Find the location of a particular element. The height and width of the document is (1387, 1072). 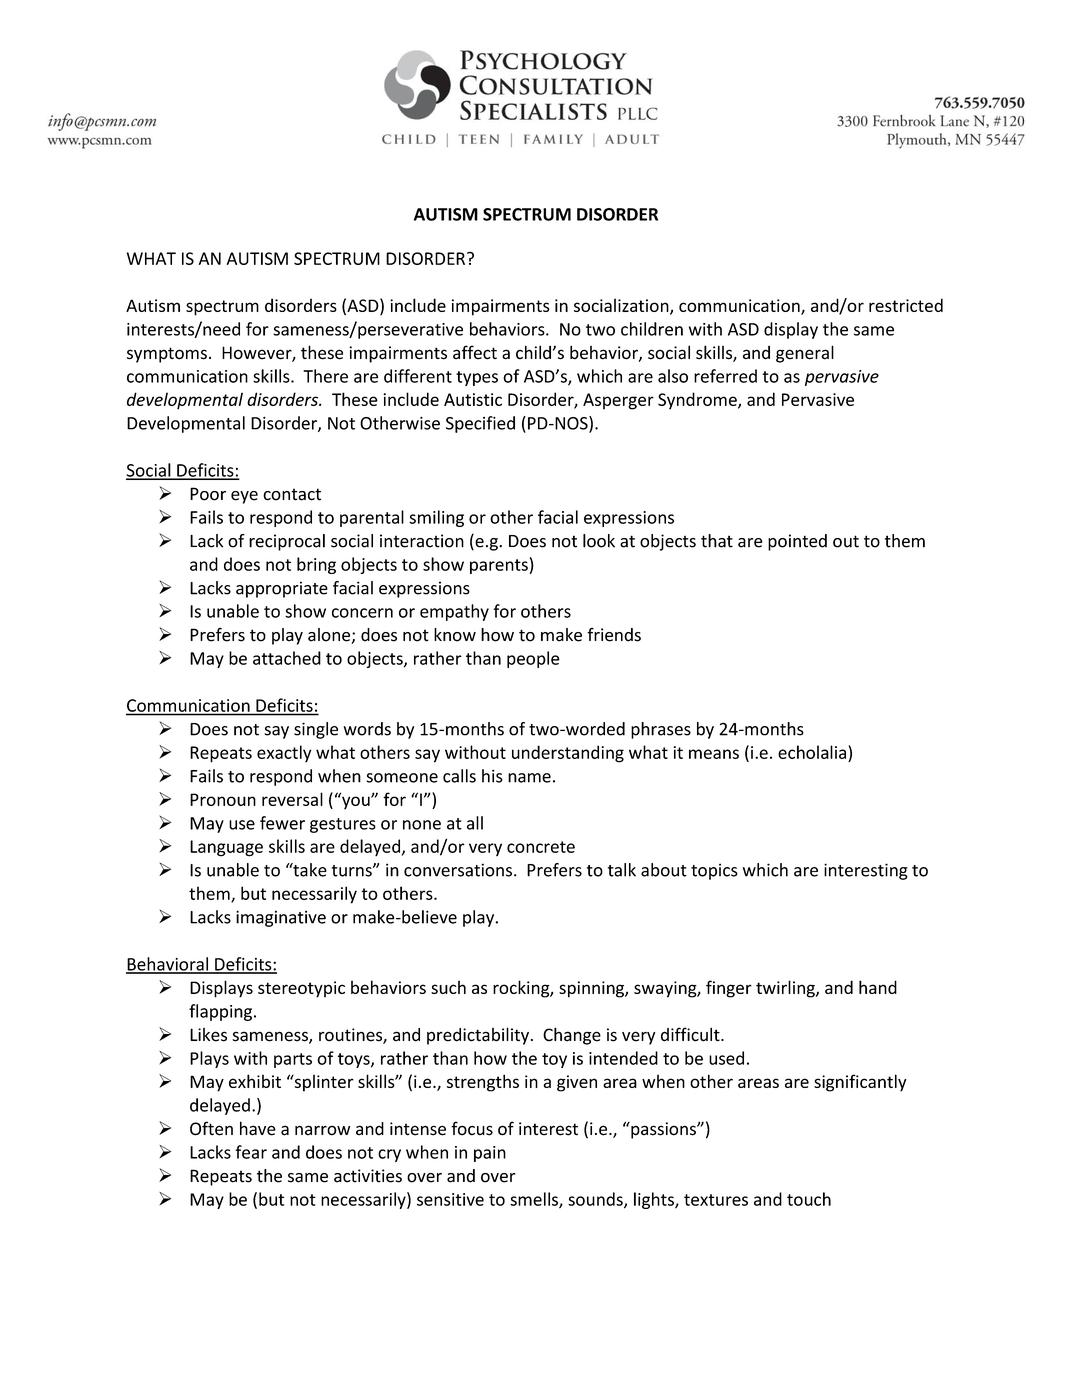

affect is located at coordinates (475, 352).
